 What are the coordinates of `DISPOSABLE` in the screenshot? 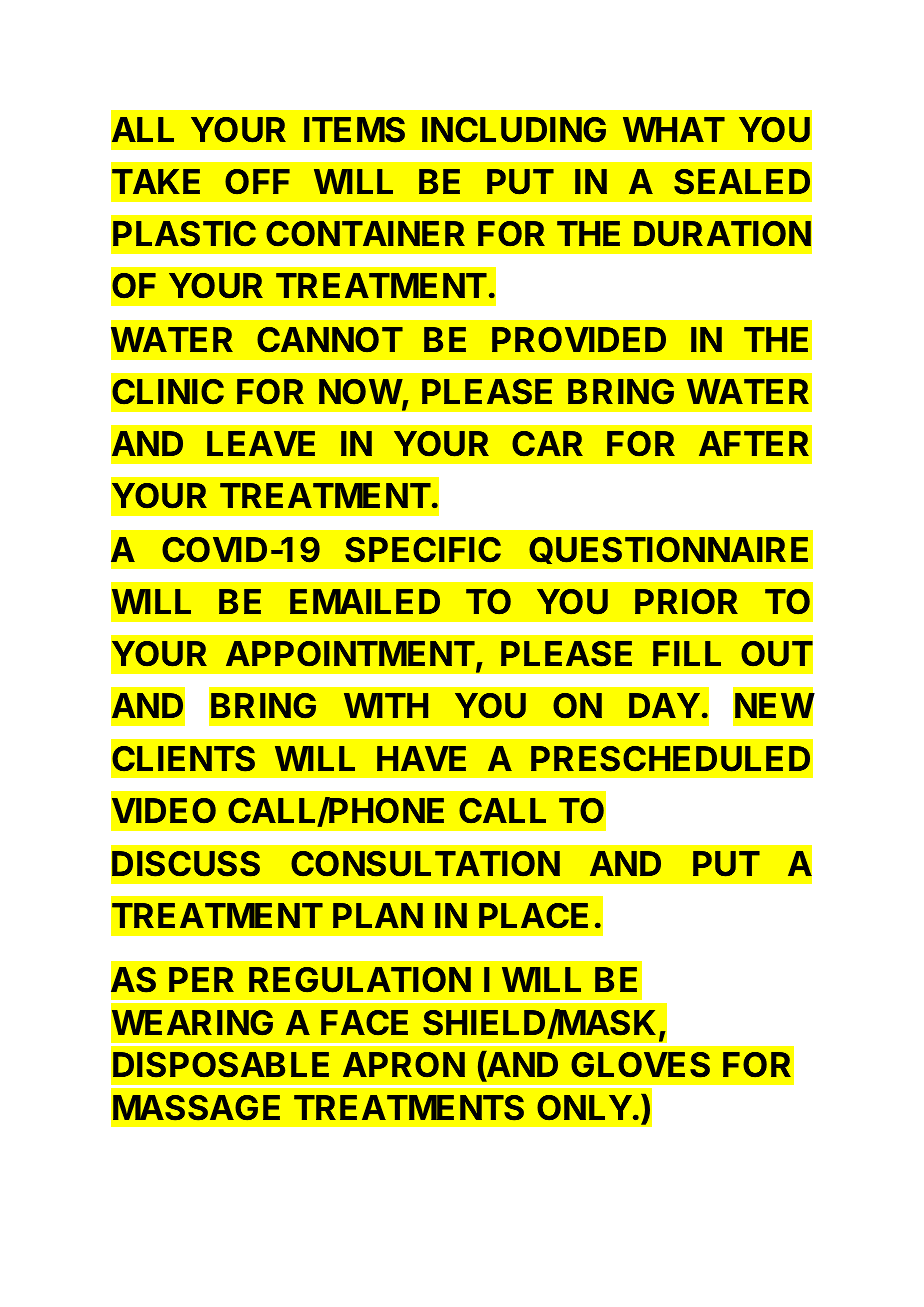 It's located at (221, 1065).
